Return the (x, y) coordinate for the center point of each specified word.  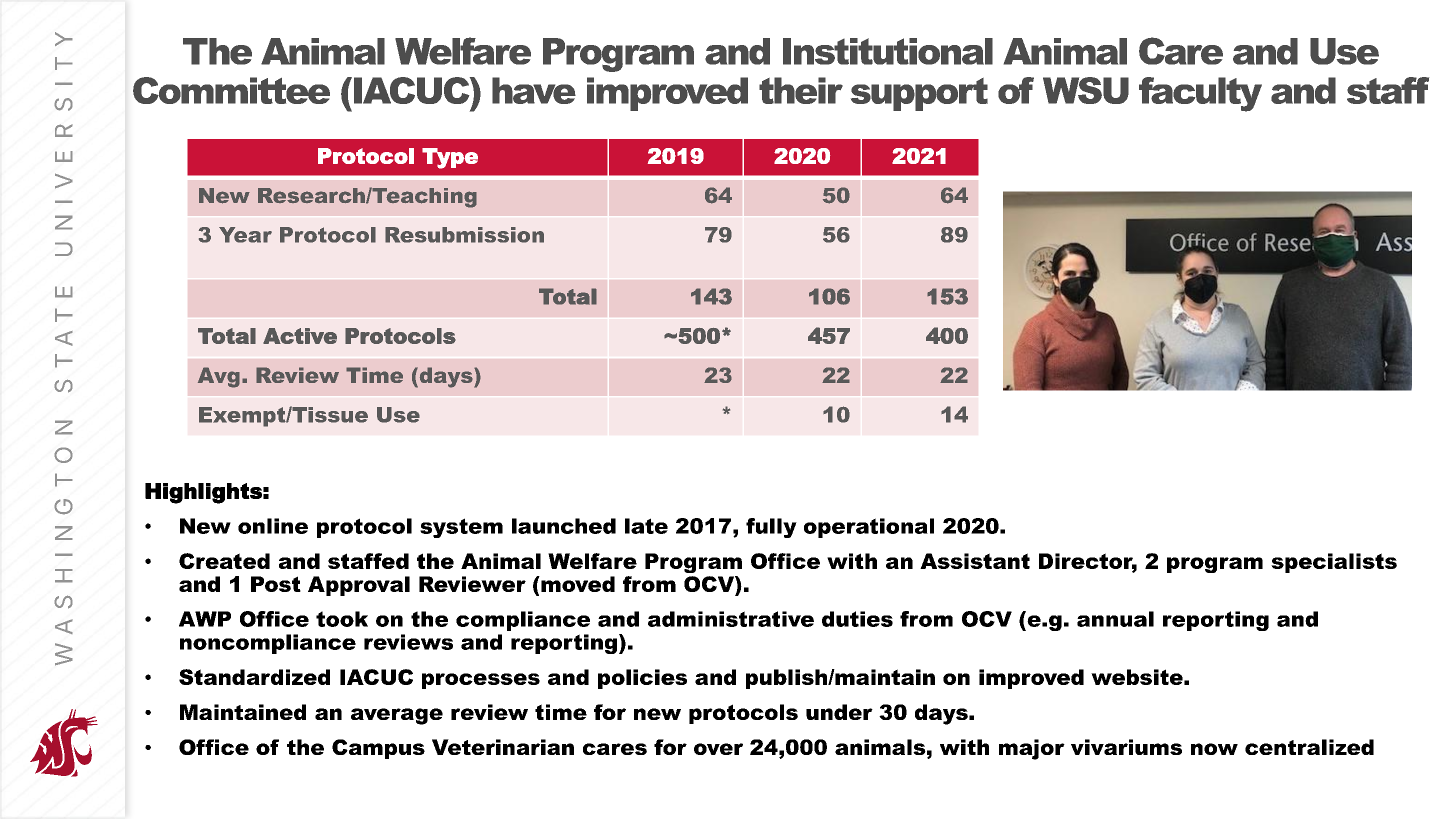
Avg (219, 377)
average (397, 716)
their (801, 90)
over (718, 749)
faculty (1200, 94)
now (1214, 749)
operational (869, 528)
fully (771, 528)
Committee (231, 90)
